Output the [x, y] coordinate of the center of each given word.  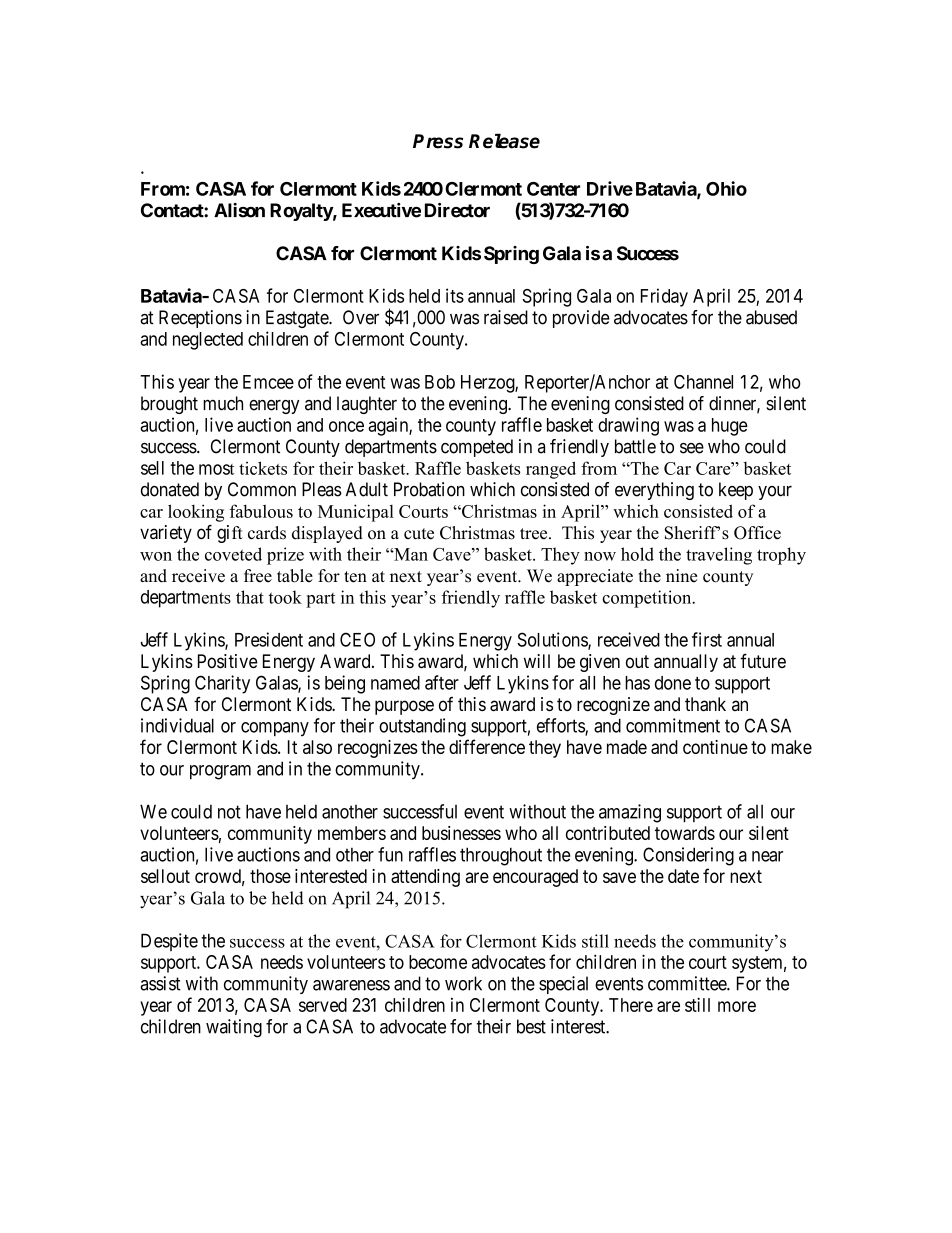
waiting [234, 1028]
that [250, 597]
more [737, 1006]
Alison [239, 210]
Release [504, 141]
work [463, 983]
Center [553, 189]
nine [681, 576]
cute [419, 534]
